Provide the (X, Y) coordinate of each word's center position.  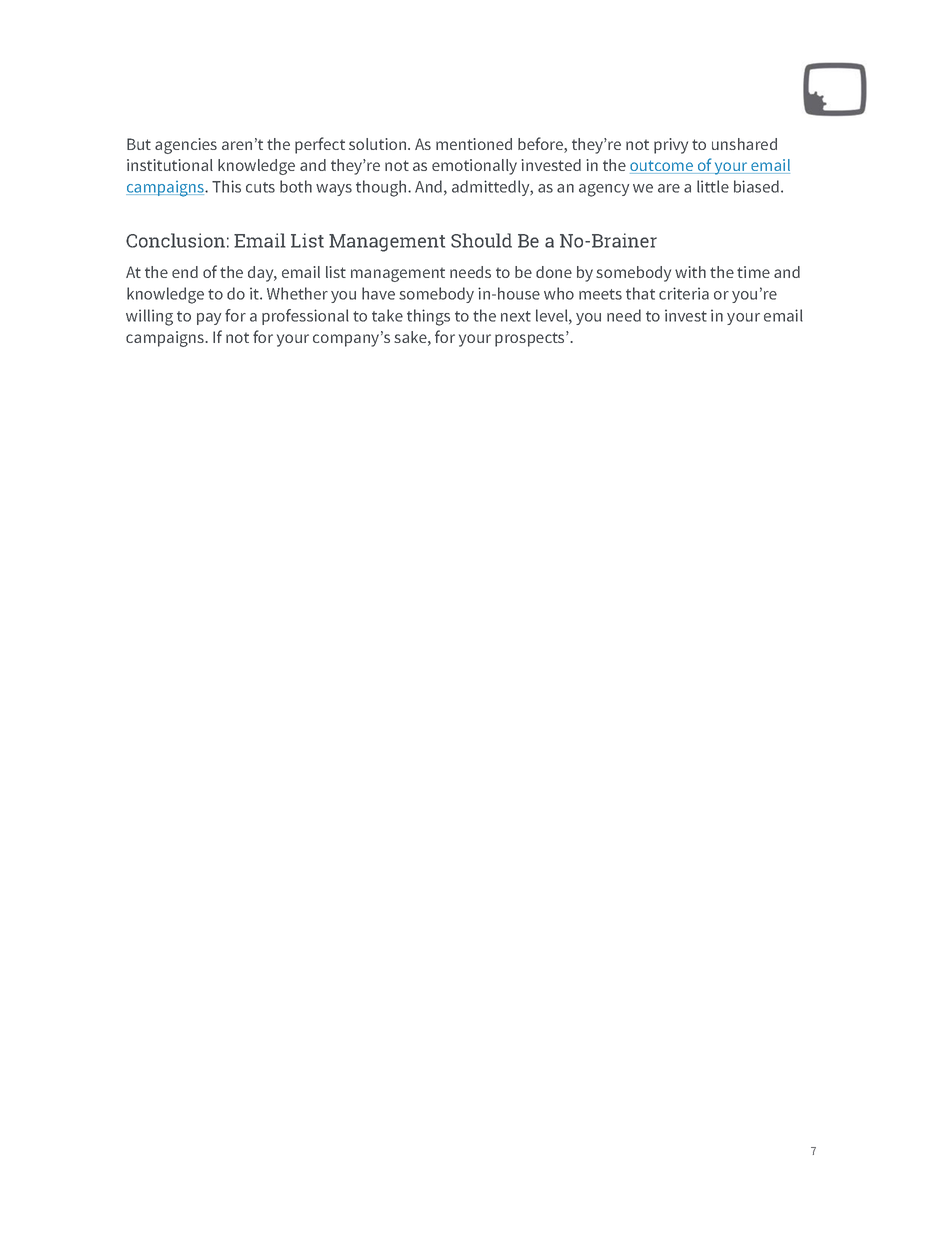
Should (481, 240)
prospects (531, 339)
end (185, 272)
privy (671, 146)
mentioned (474, 144)
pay (209, 319)
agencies (186, 146)
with (690, 272)
